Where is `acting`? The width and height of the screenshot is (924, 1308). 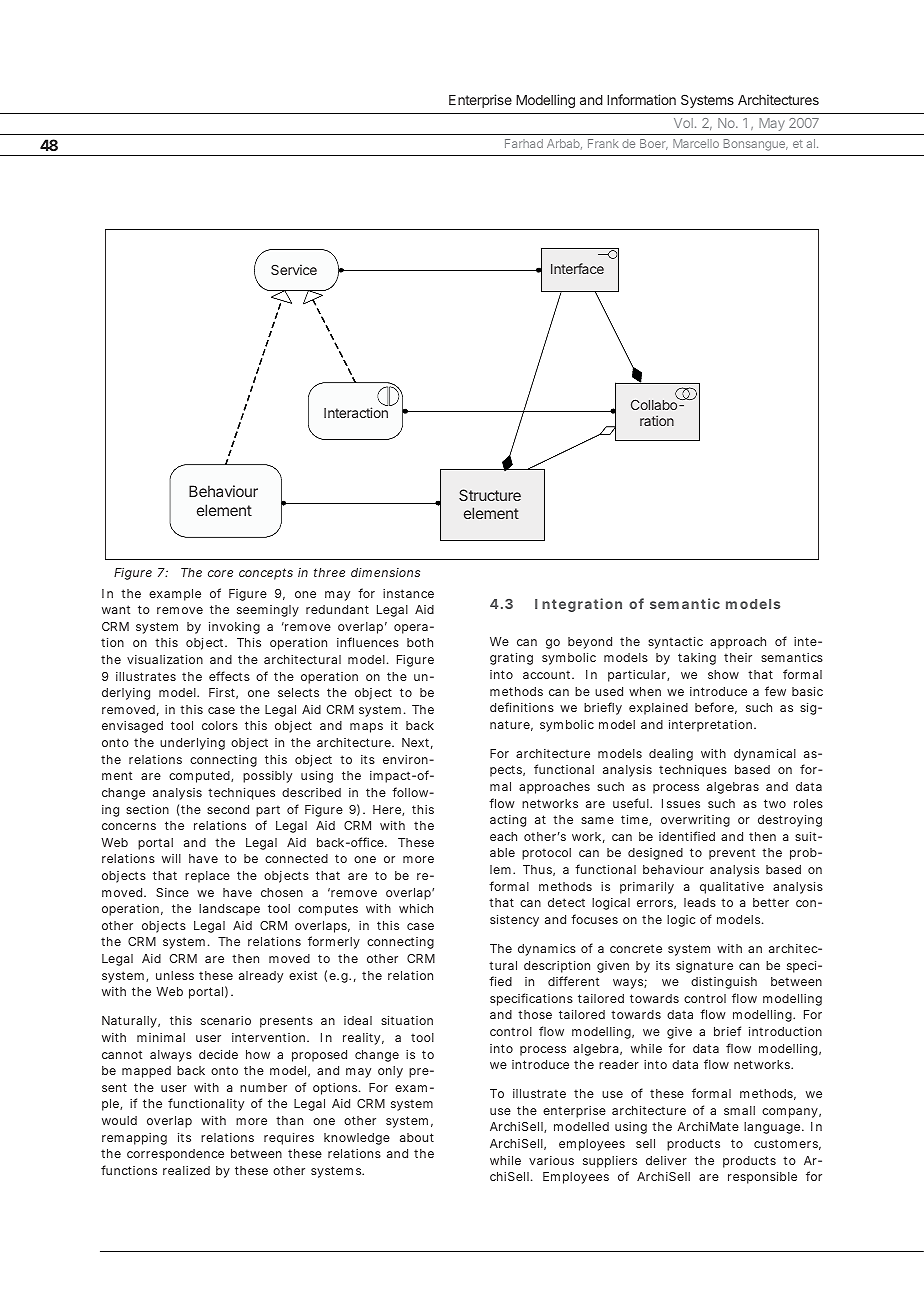 acting is located at coordinates (508, 821).
